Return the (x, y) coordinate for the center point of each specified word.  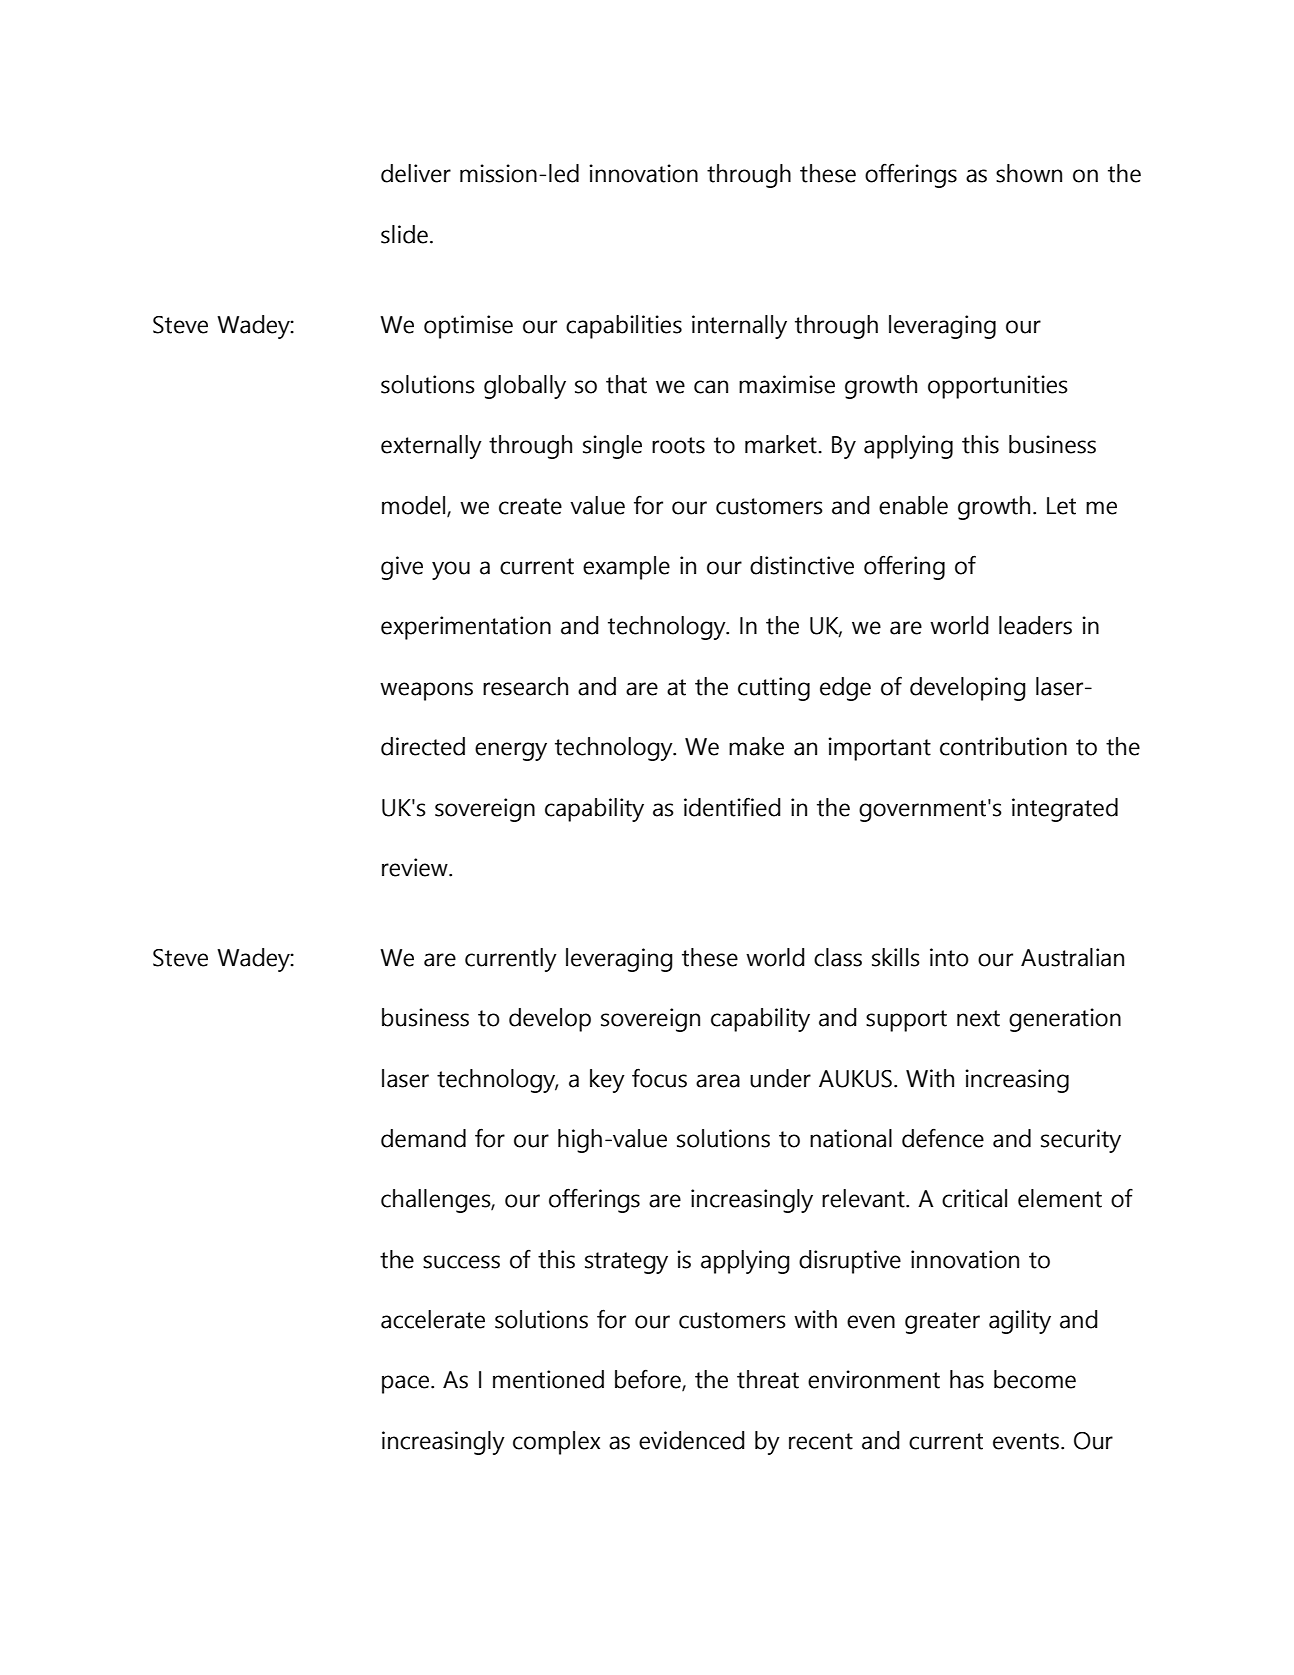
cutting (774, 689)
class (838, 957)
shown (1029, 173)
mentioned (548, 1379)
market (782, 444)
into (949, 957)
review (416, 867)
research (525, 686)
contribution (1003, 746)
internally (739, 327)
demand (423, 1138)
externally (431, 447)
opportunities (998, 387)
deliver (416, 173)
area (718, 1081)
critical (974, 1198)
